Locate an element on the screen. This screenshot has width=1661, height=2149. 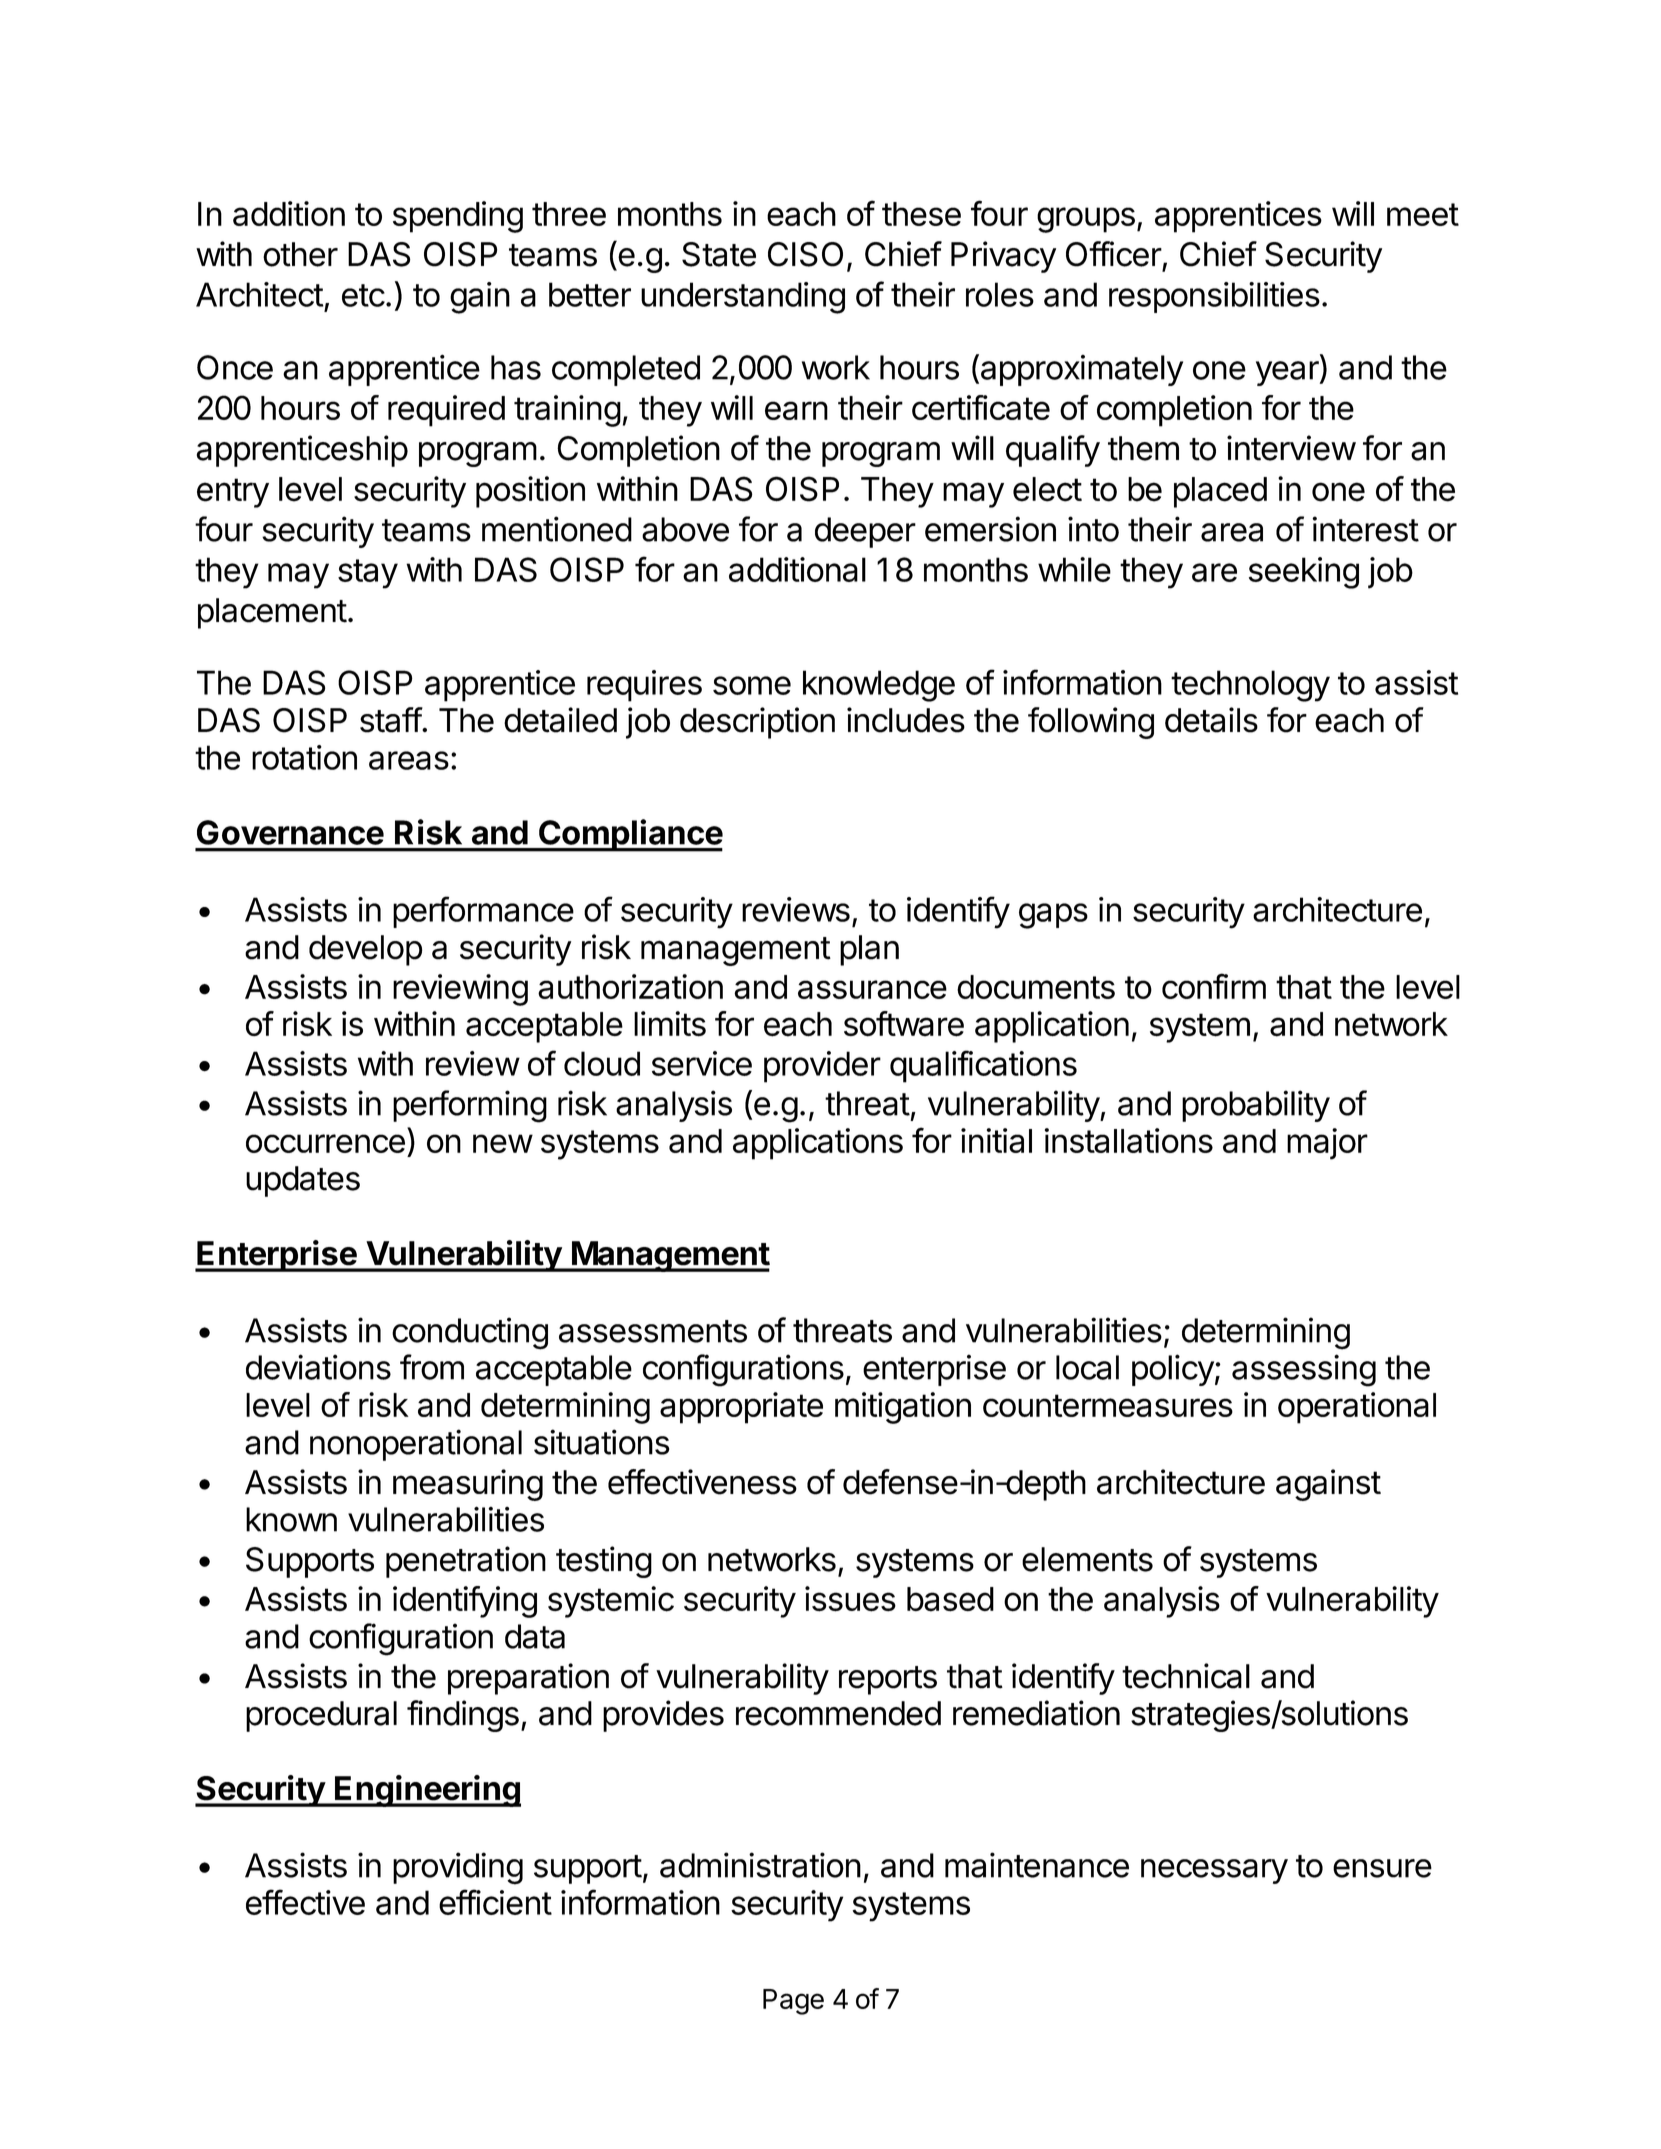
CISO is located at coordinates (805, 254).
